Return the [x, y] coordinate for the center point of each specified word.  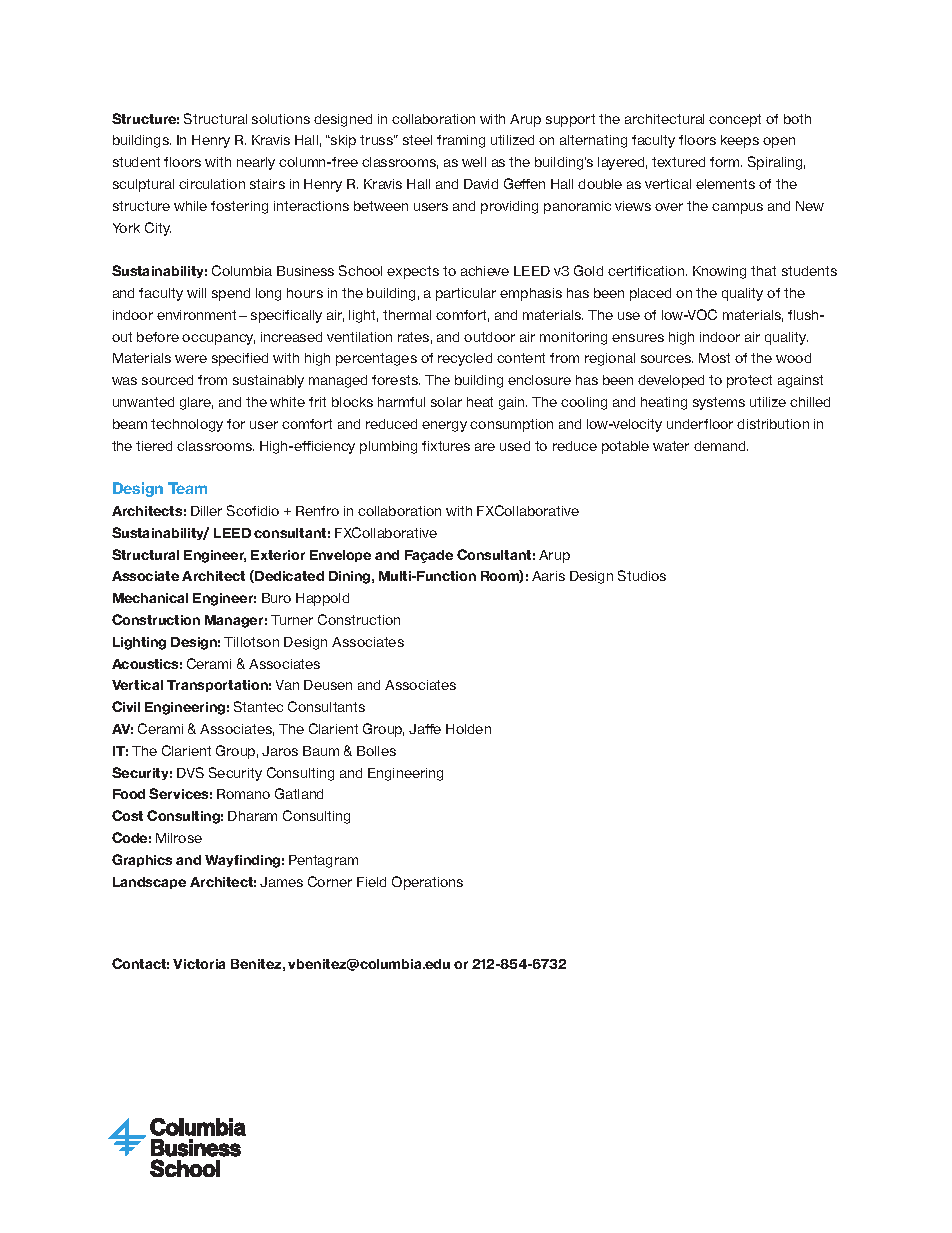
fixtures [446, 446]
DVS [190, 772]
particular [466, 294]
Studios [642, 575]
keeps [740, 141]
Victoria [199, 964]
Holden [468, 729]
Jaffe [425, 729]
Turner [292, 620]
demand [721, 446]
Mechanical [150, 598]
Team [187, 488]
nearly [256, 163]
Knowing [719, 272]
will [196, 293]
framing [461, 141]
